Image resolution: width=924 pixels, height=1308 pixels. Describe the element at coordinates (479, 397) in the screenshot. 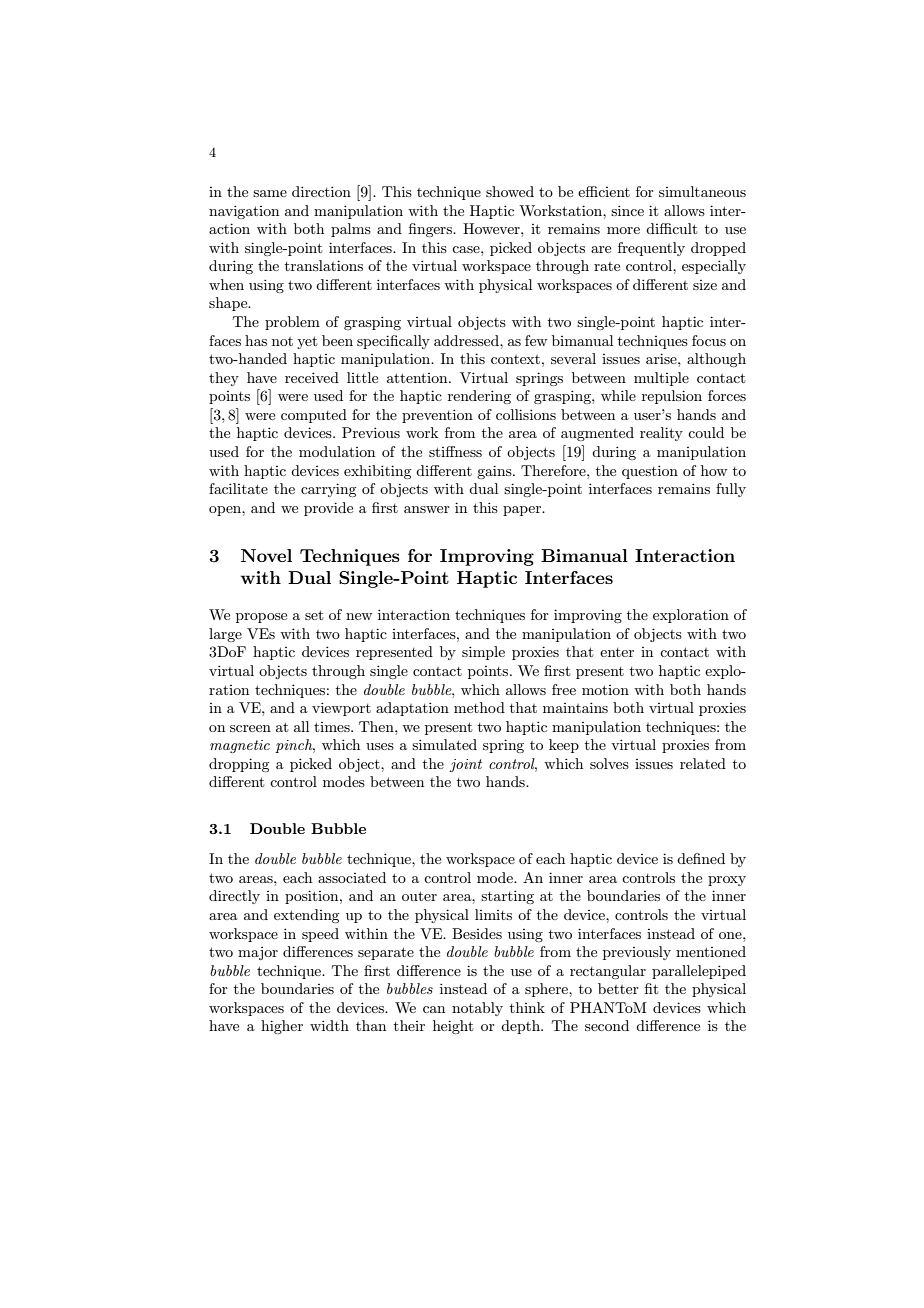

I see `rendering` at that location.
